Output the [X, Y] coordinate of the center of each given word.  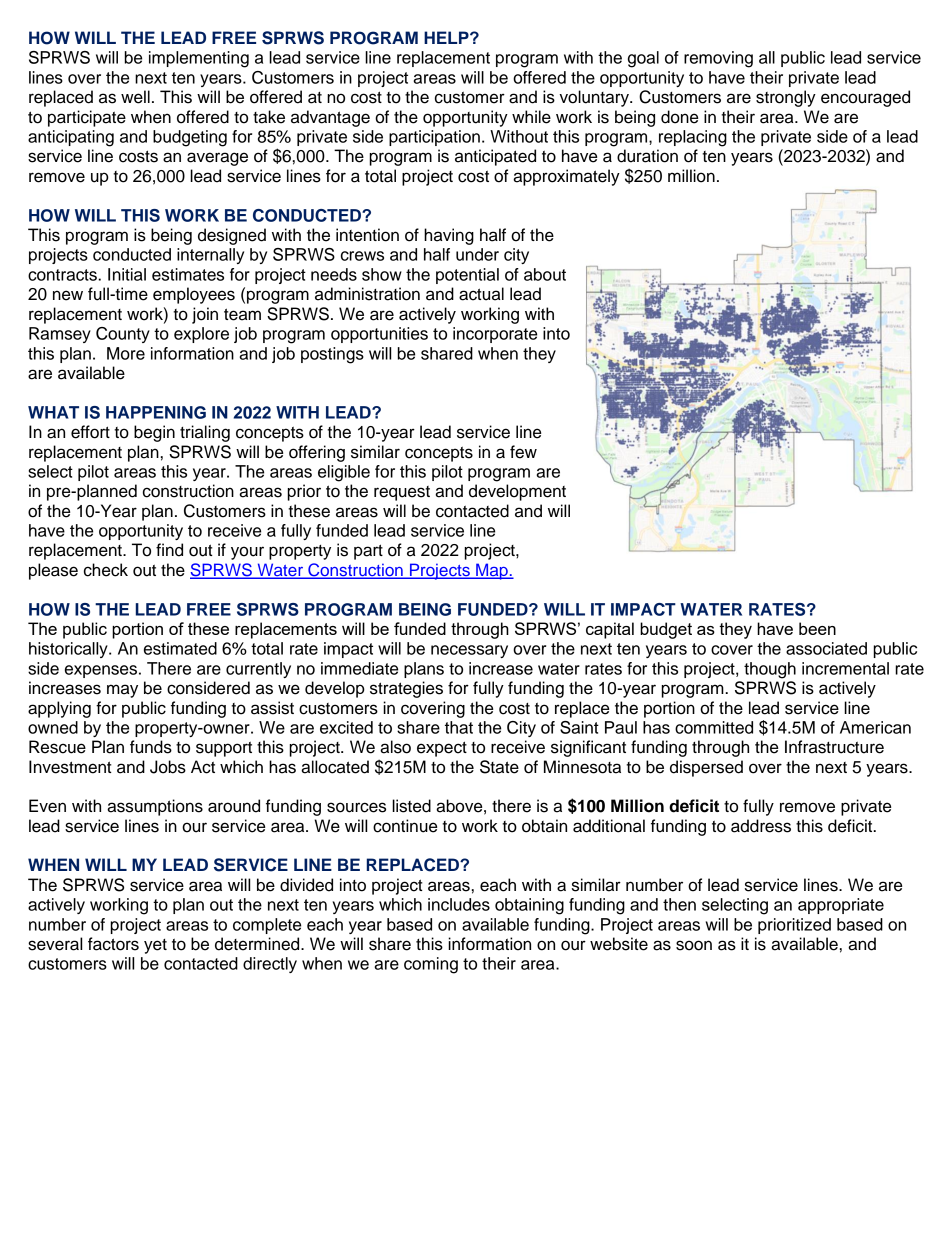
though [770, 670]
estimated [180, 648]
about [545, 274]
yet [155, 946]
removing [718, 59]
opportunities [379, 335]
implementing [199, 59]
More [126, 353]
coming [431, 965]
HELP [447, 37]
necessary [469, 651]
